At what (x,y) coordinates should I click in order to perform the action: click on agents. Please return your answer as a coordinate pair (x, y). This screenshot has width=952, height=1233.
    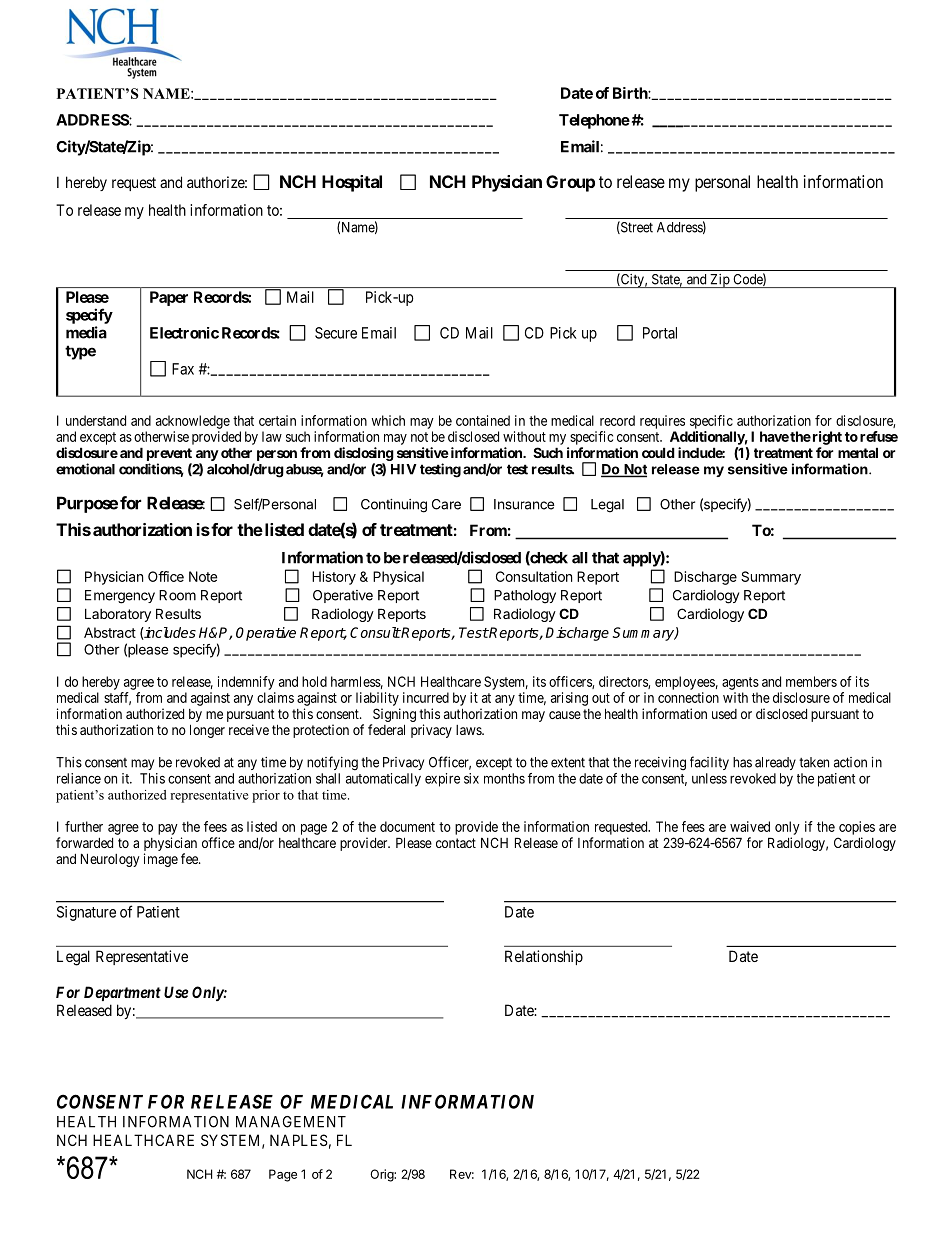
    Looking at the image, I should click on (740, 683).
